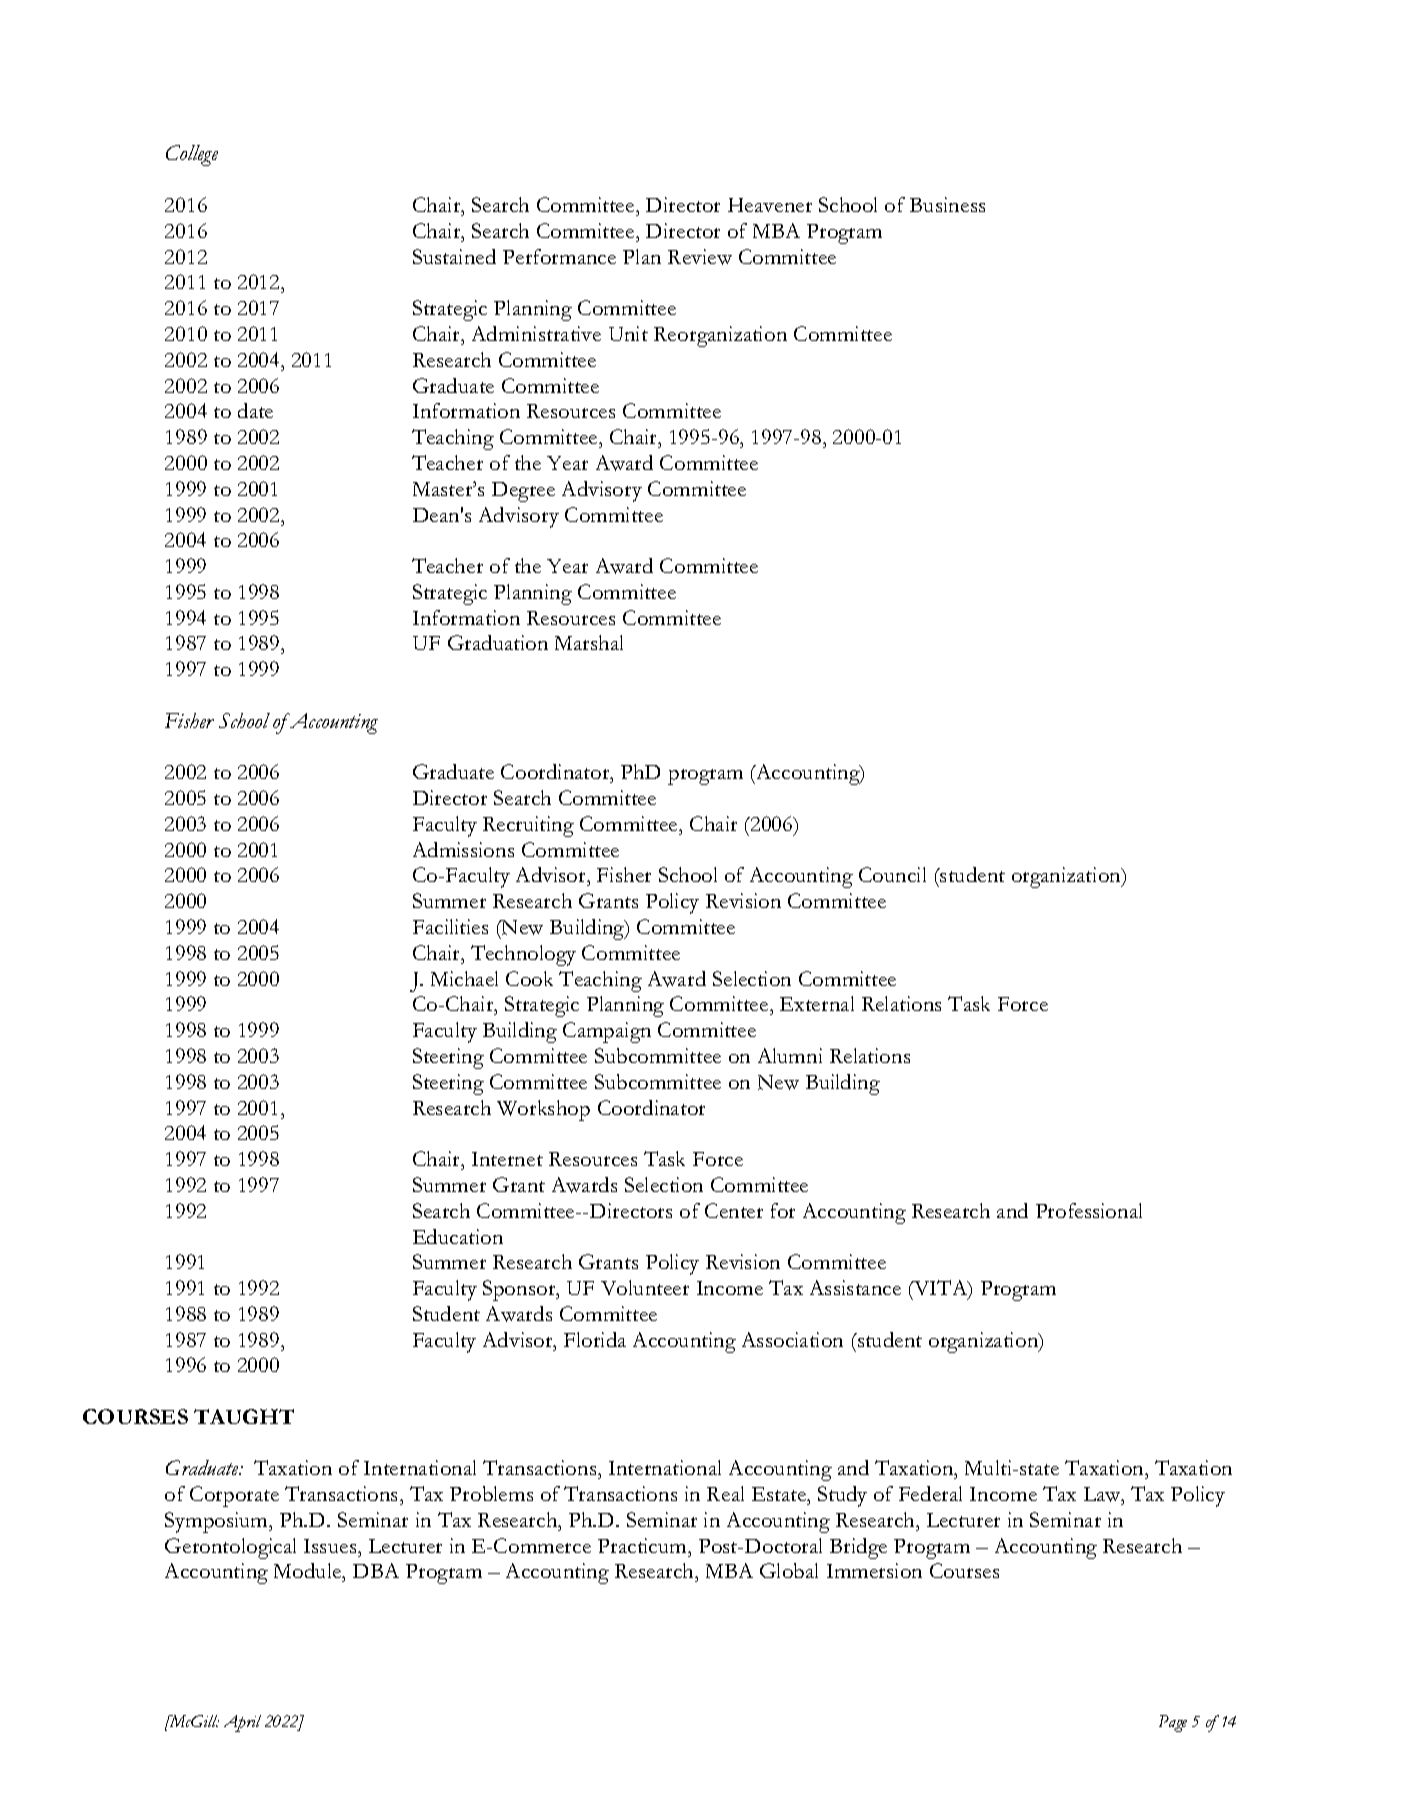 The height and width of the page is (1815, 1402). What do you see at coordinates (523, 492) in the page?
I see `Degree` at bounding box center [523, 492].
